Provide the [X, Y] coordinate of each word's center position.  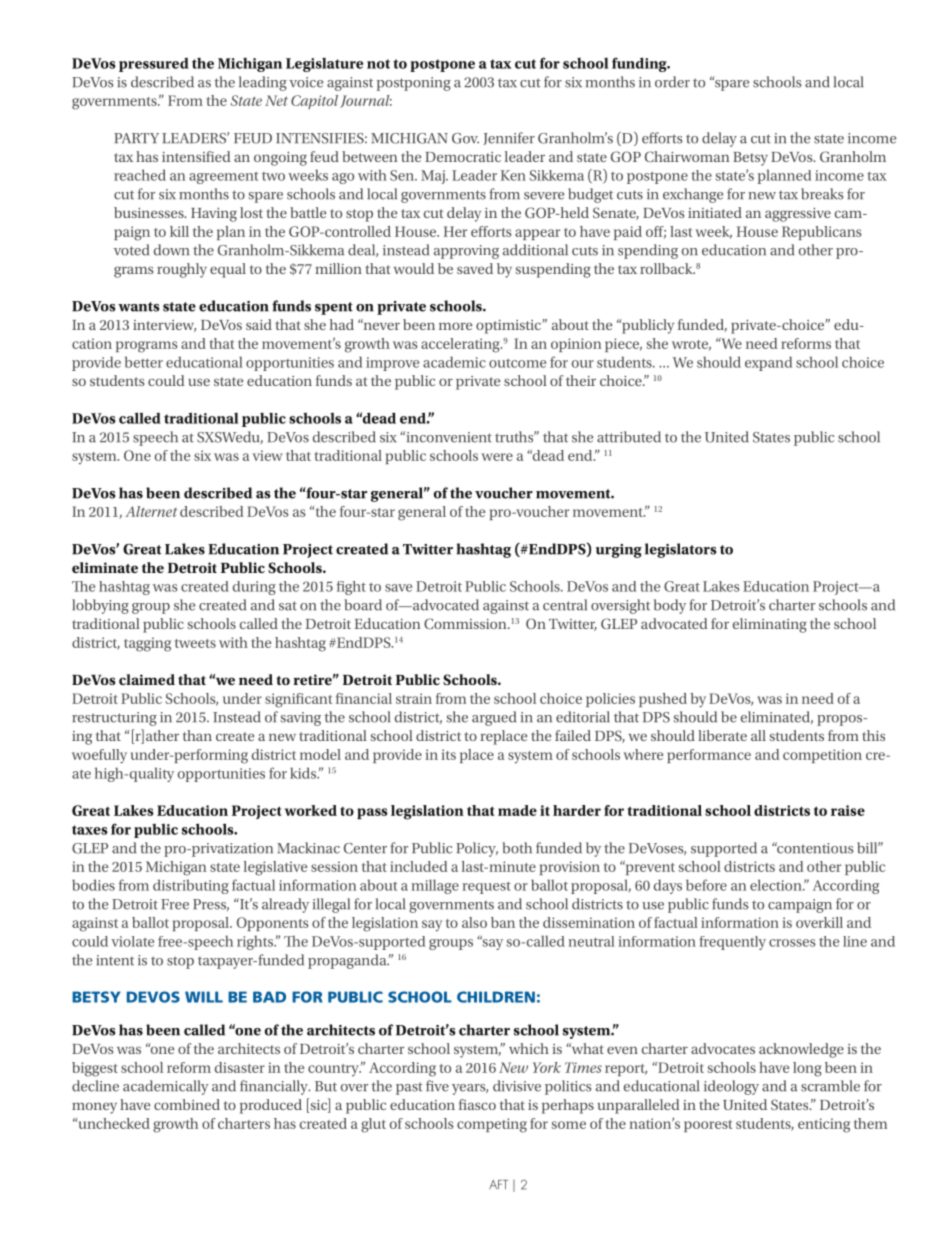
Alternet [151, 511]
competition [822, 756]
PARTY [136, 138]
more [455, 326]
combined [187, 1104]
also [474, 922]
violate [132, 941]
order [672, 82]
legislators [681, 550]
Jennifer [509, 138]
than [197, 735]
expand [769, 363]
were [497, 457]
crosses [792, 943]
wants [139, 307]
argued [494, 718]
